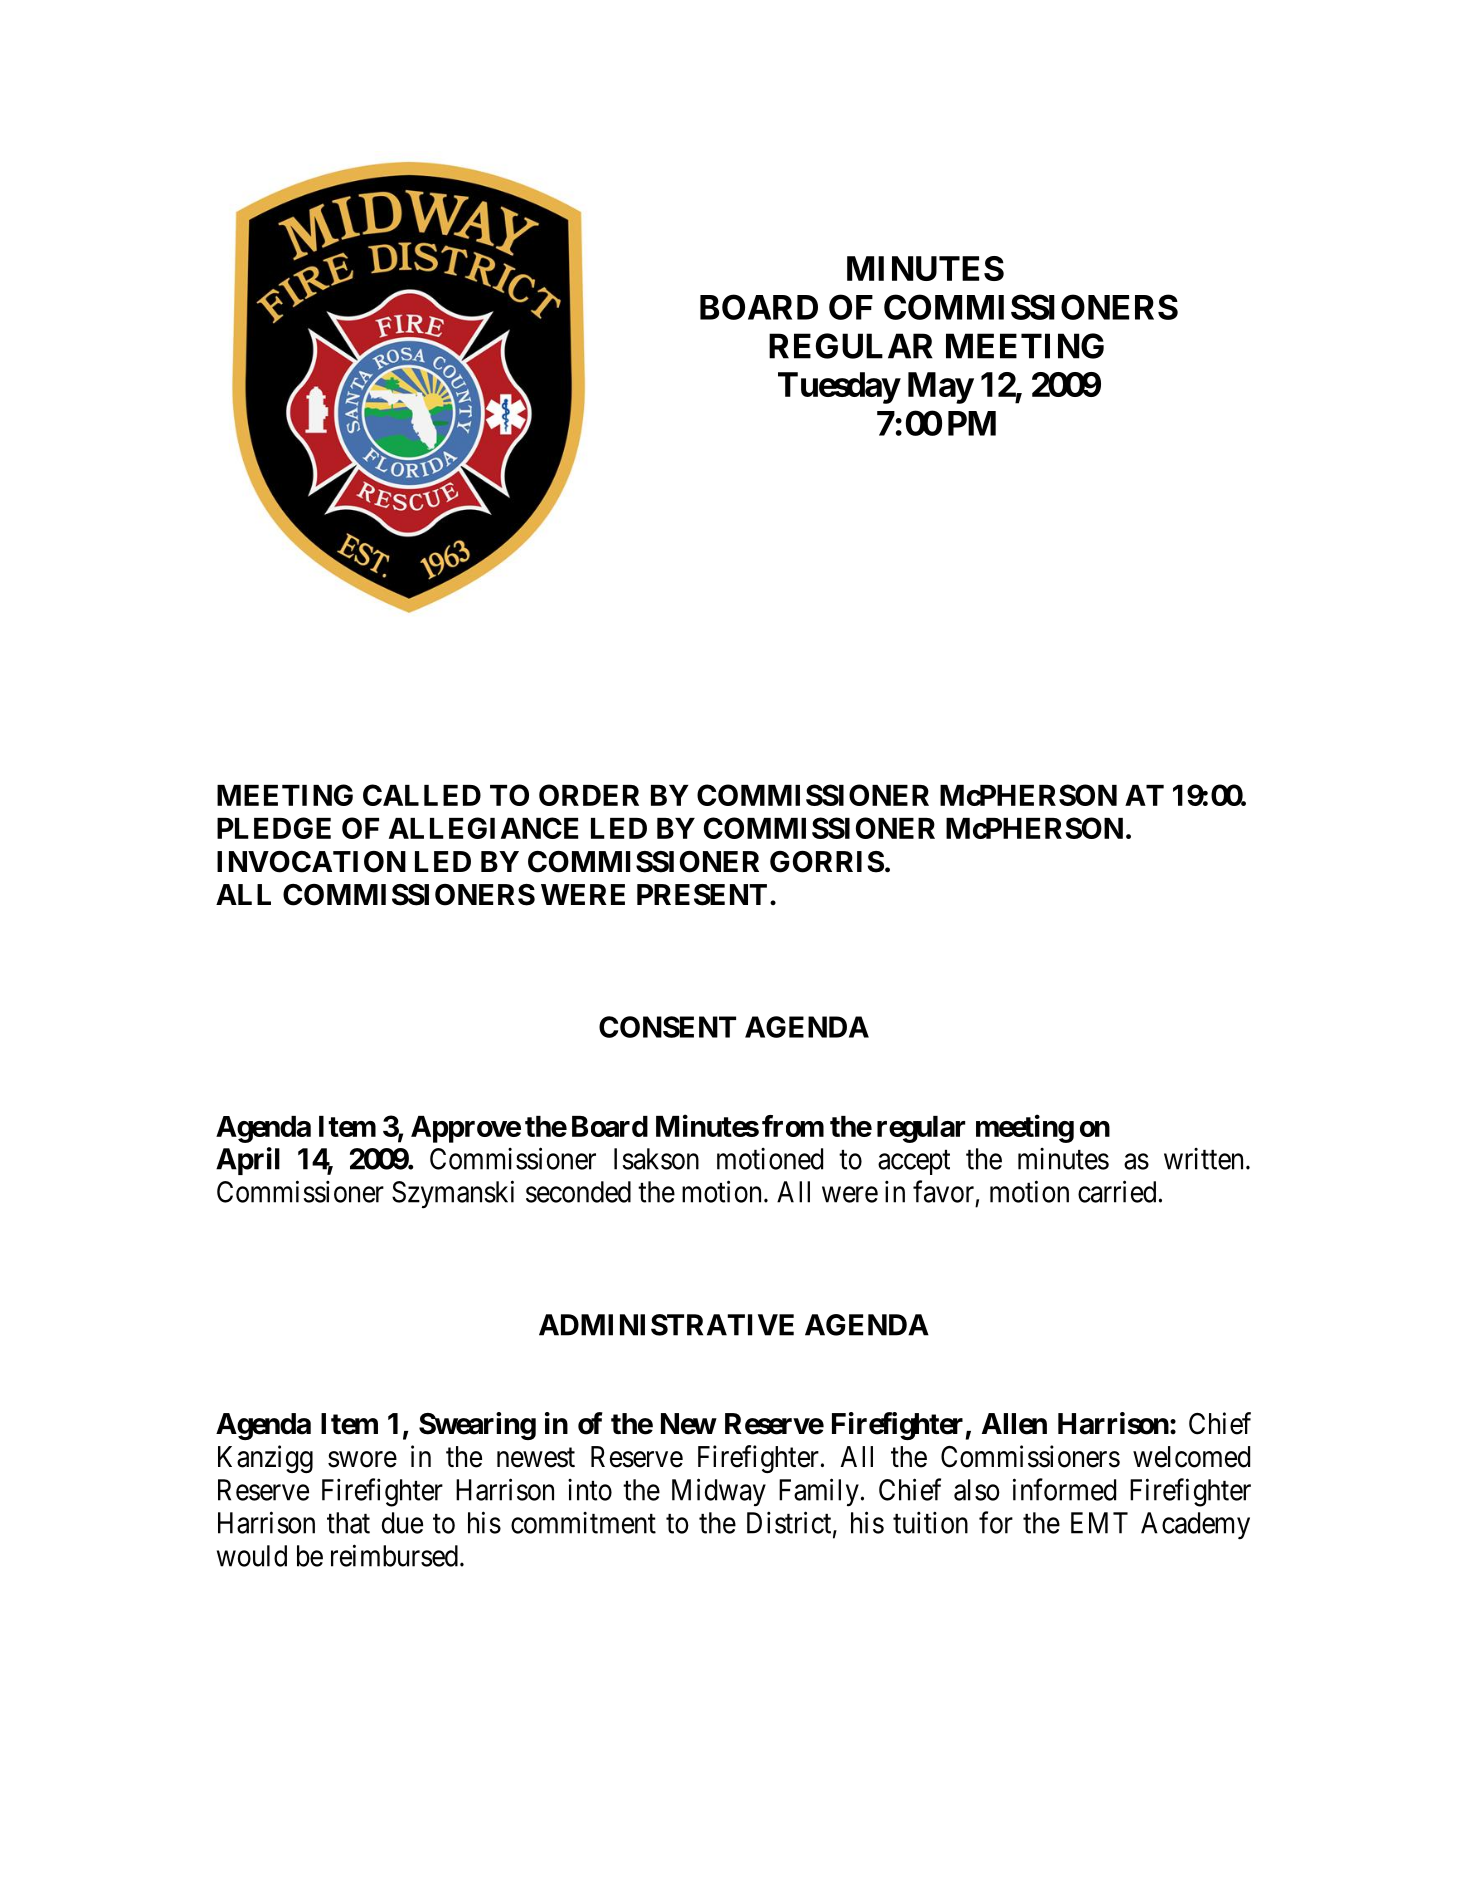 The width and height of the screenshot is (1467, 1899). Describe the element at coordinates (589, 795) in the screenshot. I see `ORDER` at that location.
